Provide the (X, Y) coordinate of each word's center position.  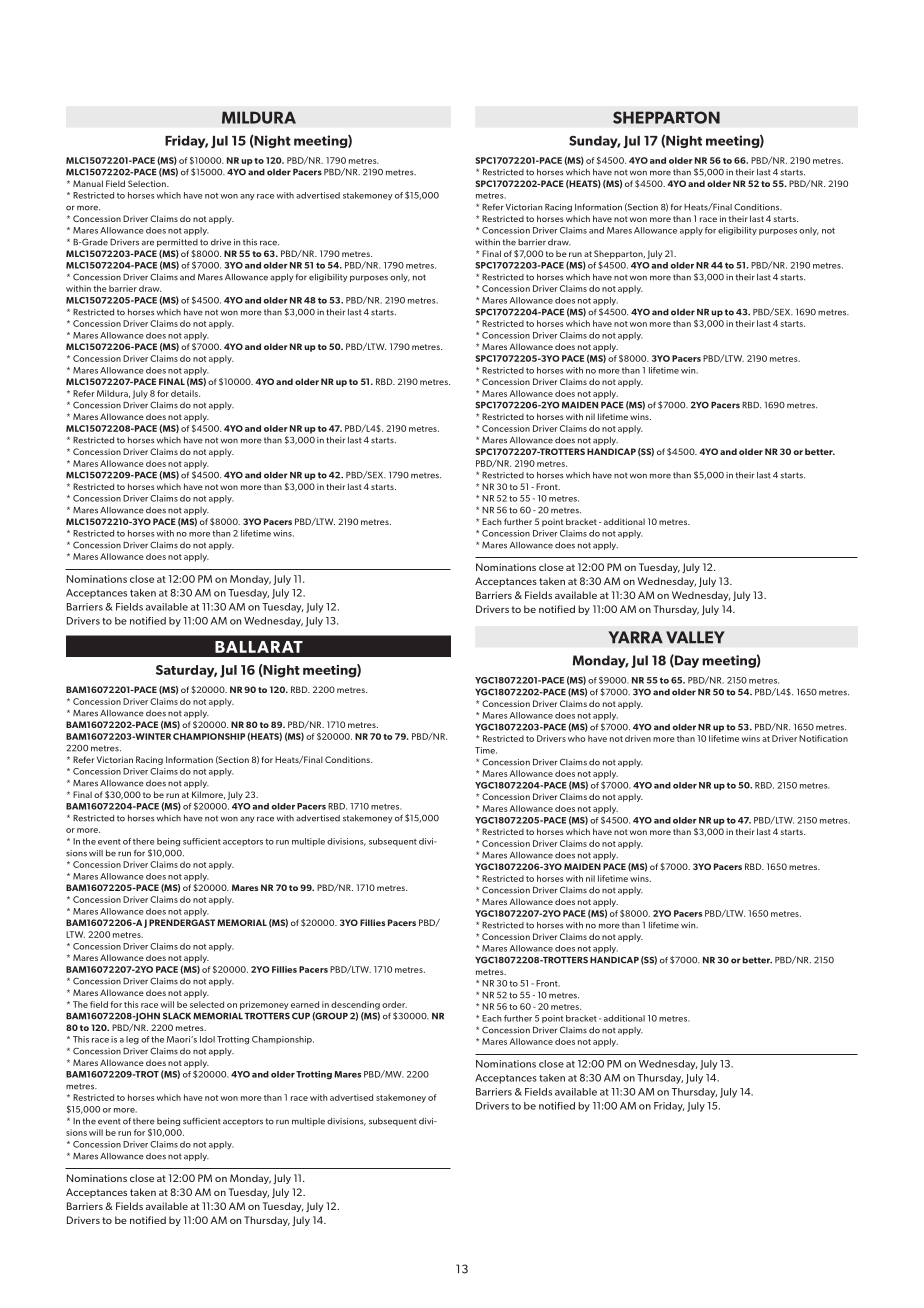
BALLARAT (259, 647)
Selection (148, 183)
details (185, 393)
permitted (177, 243)
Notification (823, 738)
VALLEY (695, 637)
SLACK (177, 1016)
